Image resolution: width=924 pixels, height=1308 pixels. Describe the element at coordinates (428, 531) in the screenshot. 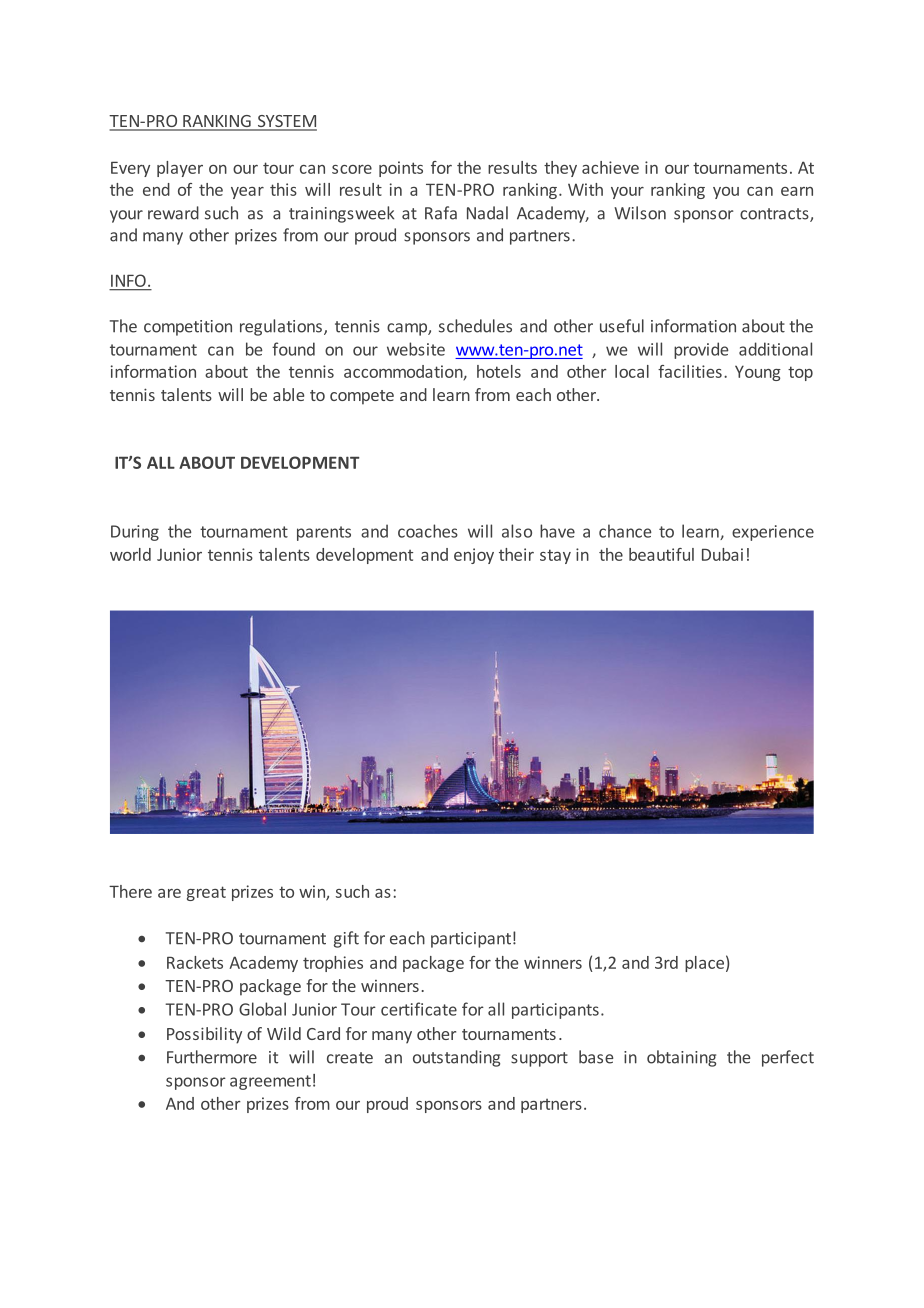

I see `coaches` at that location.
